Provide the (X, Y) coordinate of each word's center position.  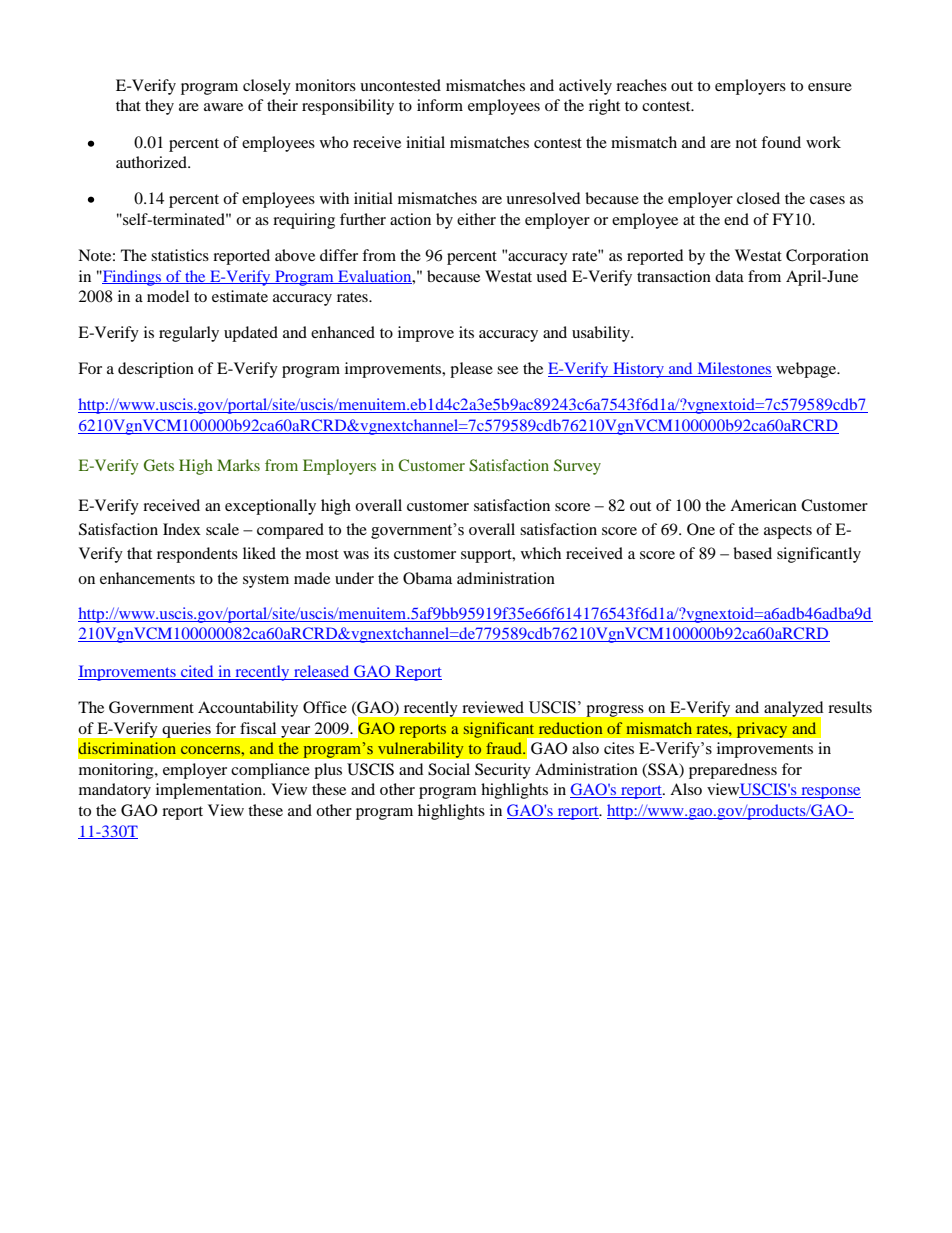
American (763, 505)
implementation (210, 791)
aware (223, 107)
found (781, 142)
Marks (238, 465)
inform (440, 105)
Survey (577, 467)
